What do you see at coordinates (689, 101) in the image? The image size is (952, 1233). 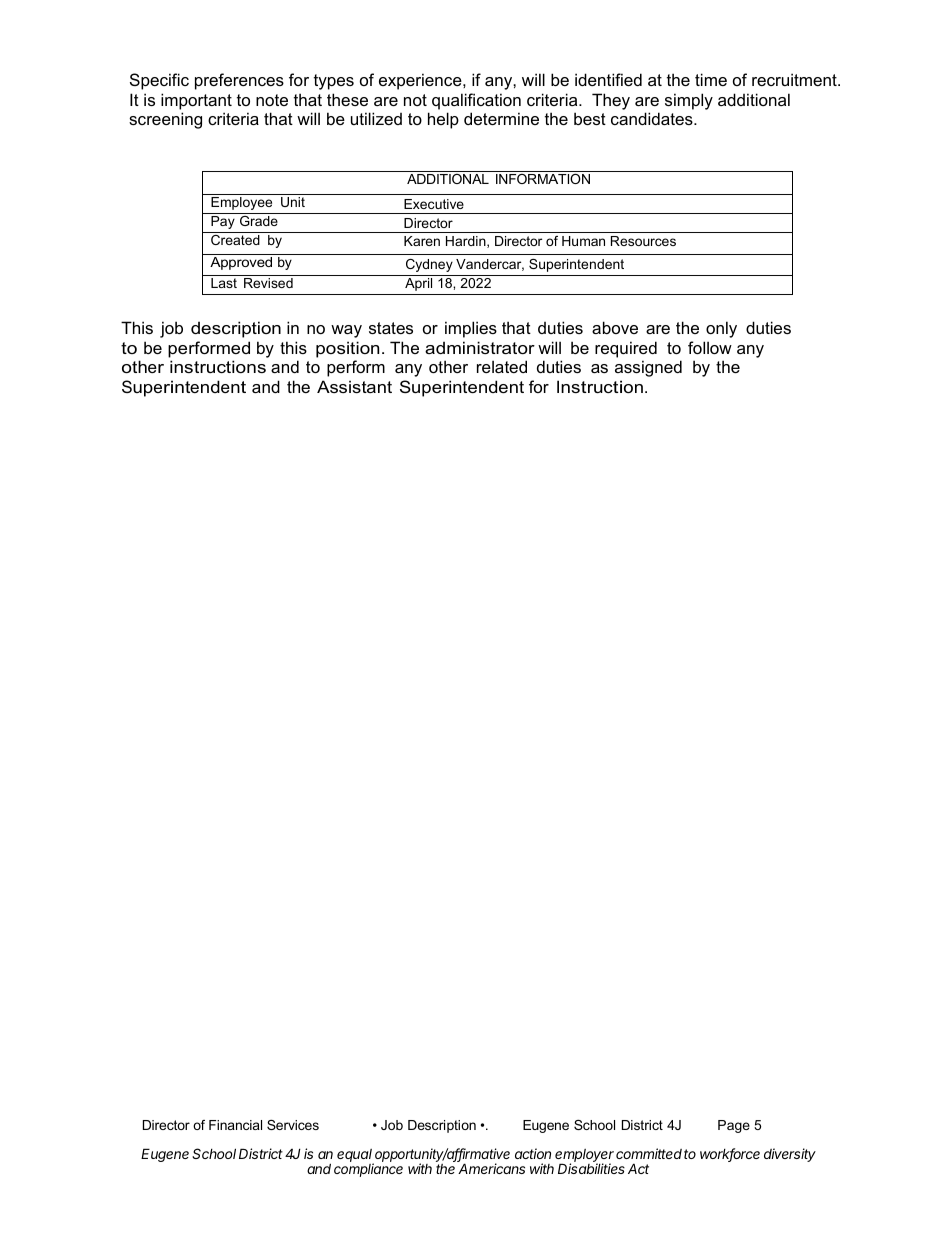 I see `simply` at bounding box center [689, 101].
